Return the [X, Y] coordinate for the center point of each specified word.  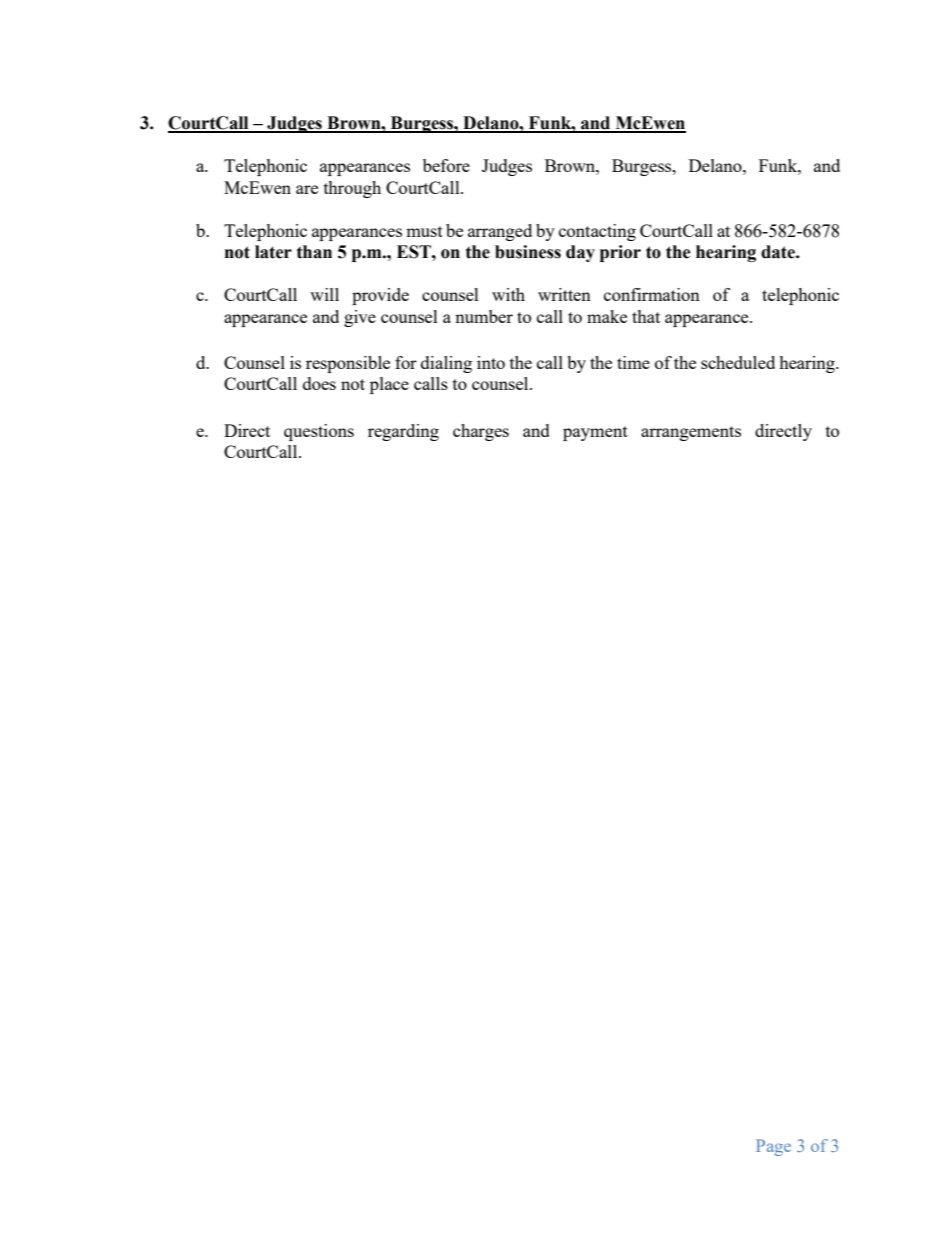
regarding [403, 432]
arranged [500, 232]
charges [481, 432]
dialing [446, 364]
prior [620, 253]
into [491, 362]
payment [595, 433]
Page [773, 1147]
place [389, 385]
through [352, 189]
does [319, 383]
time [633, 362]
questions [319, 432]
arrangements [691, 433]
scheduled [738, 362]
